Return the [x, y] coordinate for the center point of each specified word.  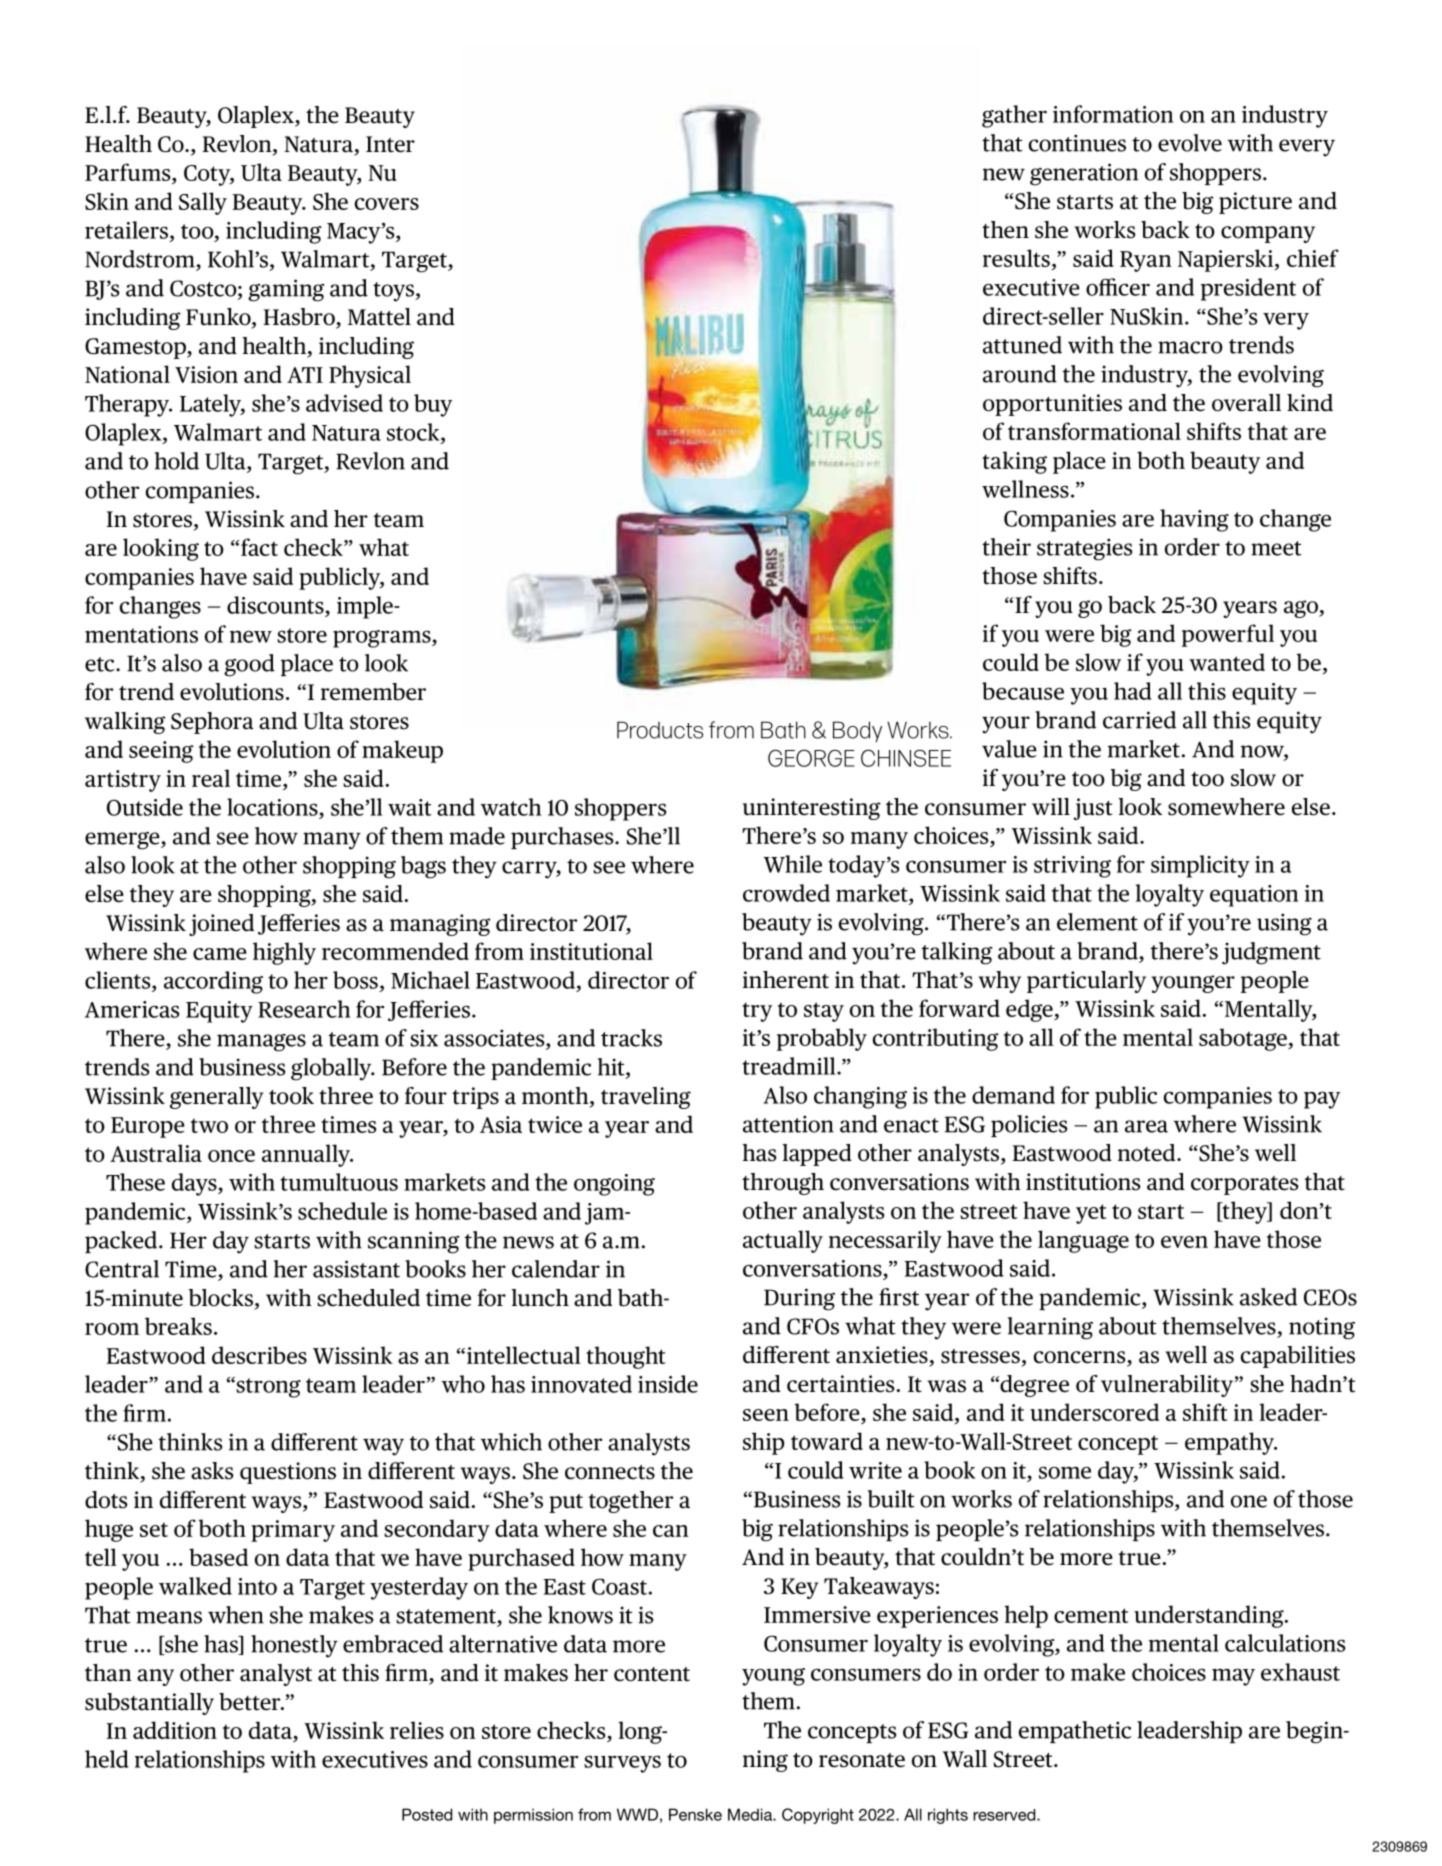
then [1005, 230]
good [249, 665]
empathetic [1074, 1732]
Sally [203, 203]
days [195, 1184]
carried [1139, 720]
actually [783, 1241]
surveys [622, 1764]
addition [175, 1730]
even [1184, 1242]
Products [660, 730]
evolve [1190, 143]
